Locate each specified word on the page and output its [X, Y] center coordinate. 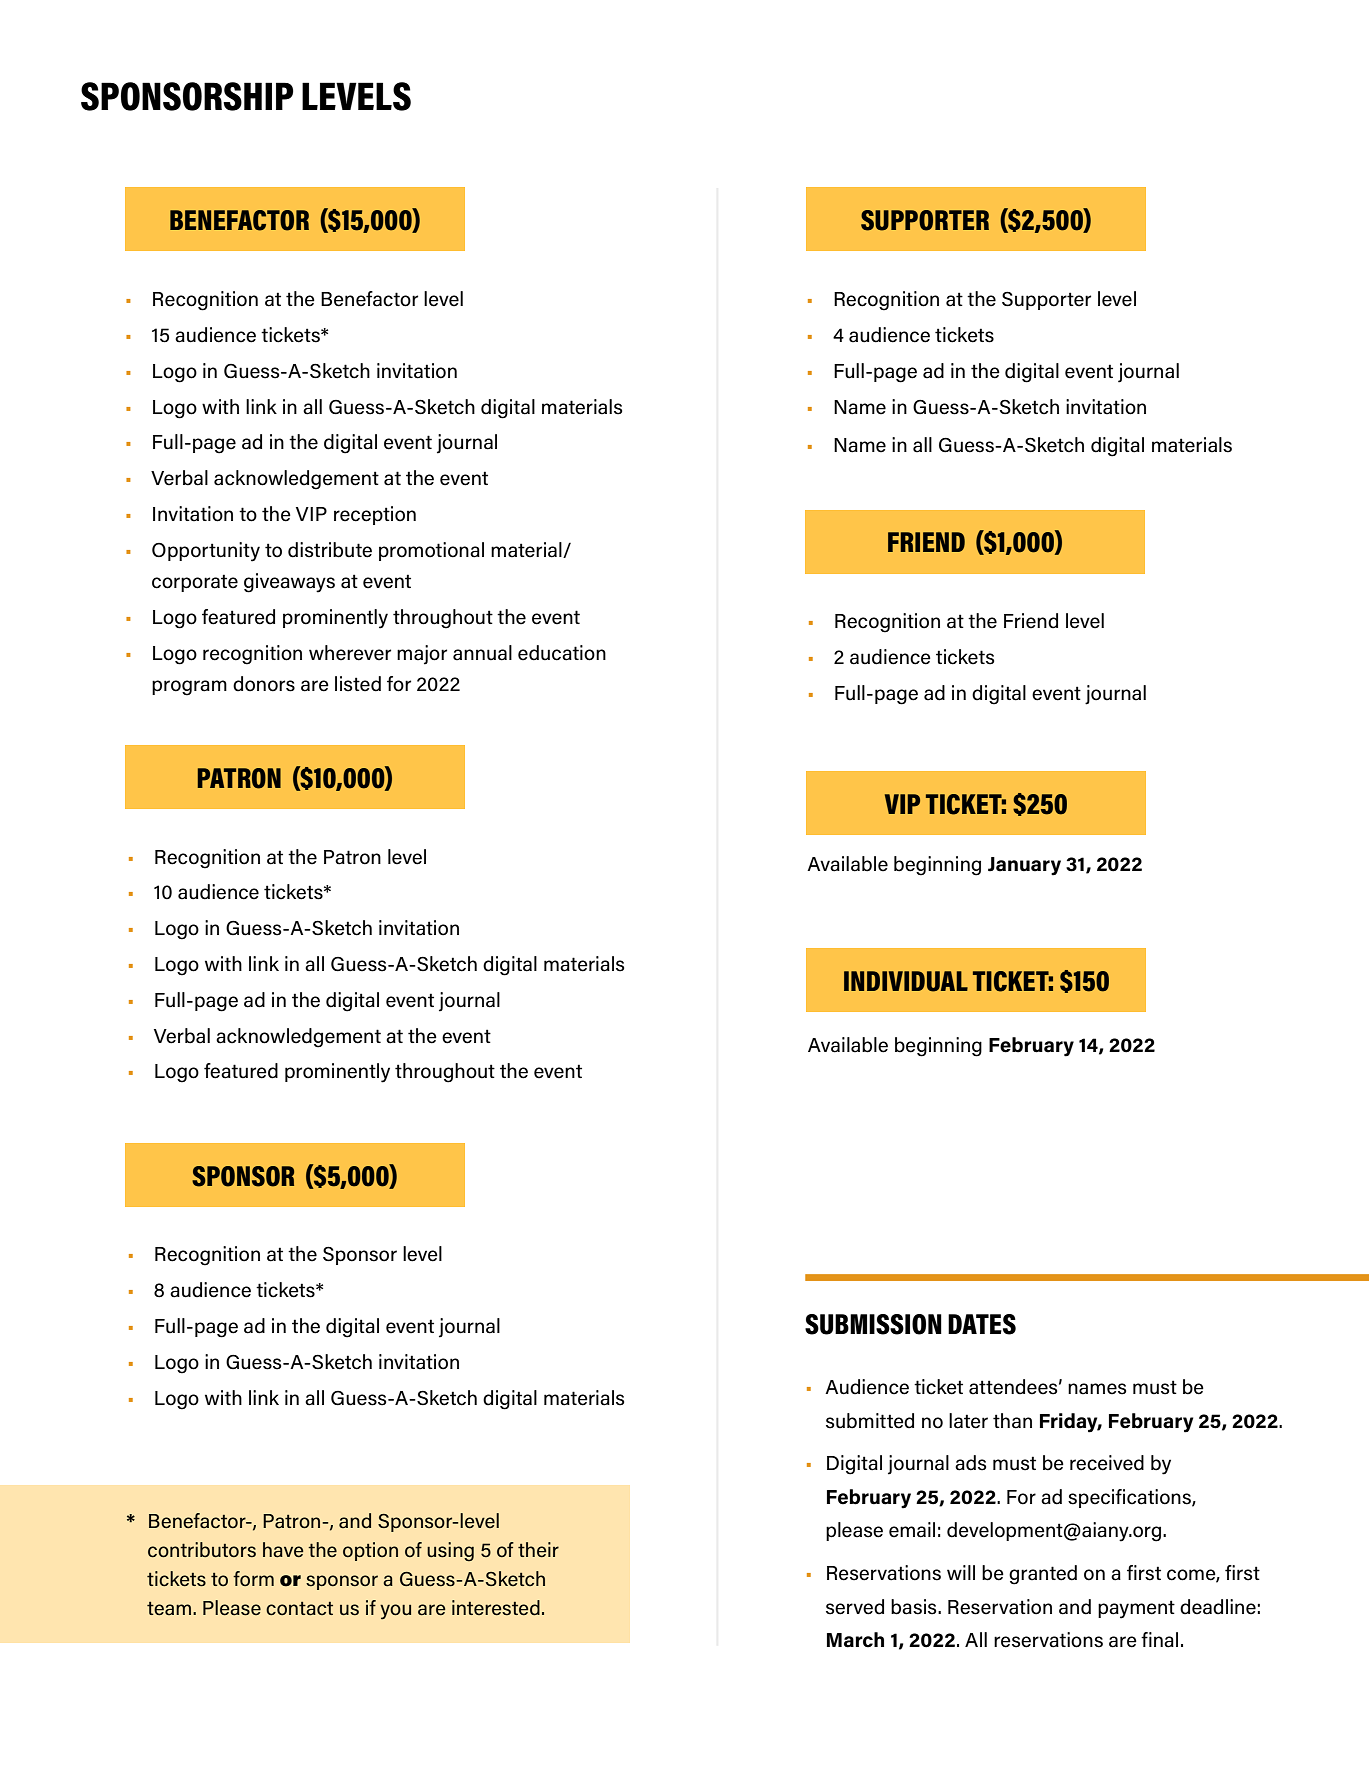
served [855, 1607]
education [562, 653]
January [1024, 866]
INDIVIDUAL [906, 981]
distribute [330, 550]
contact [299, 1609]
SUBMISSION [873, 1324]
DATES [982, 1324]
